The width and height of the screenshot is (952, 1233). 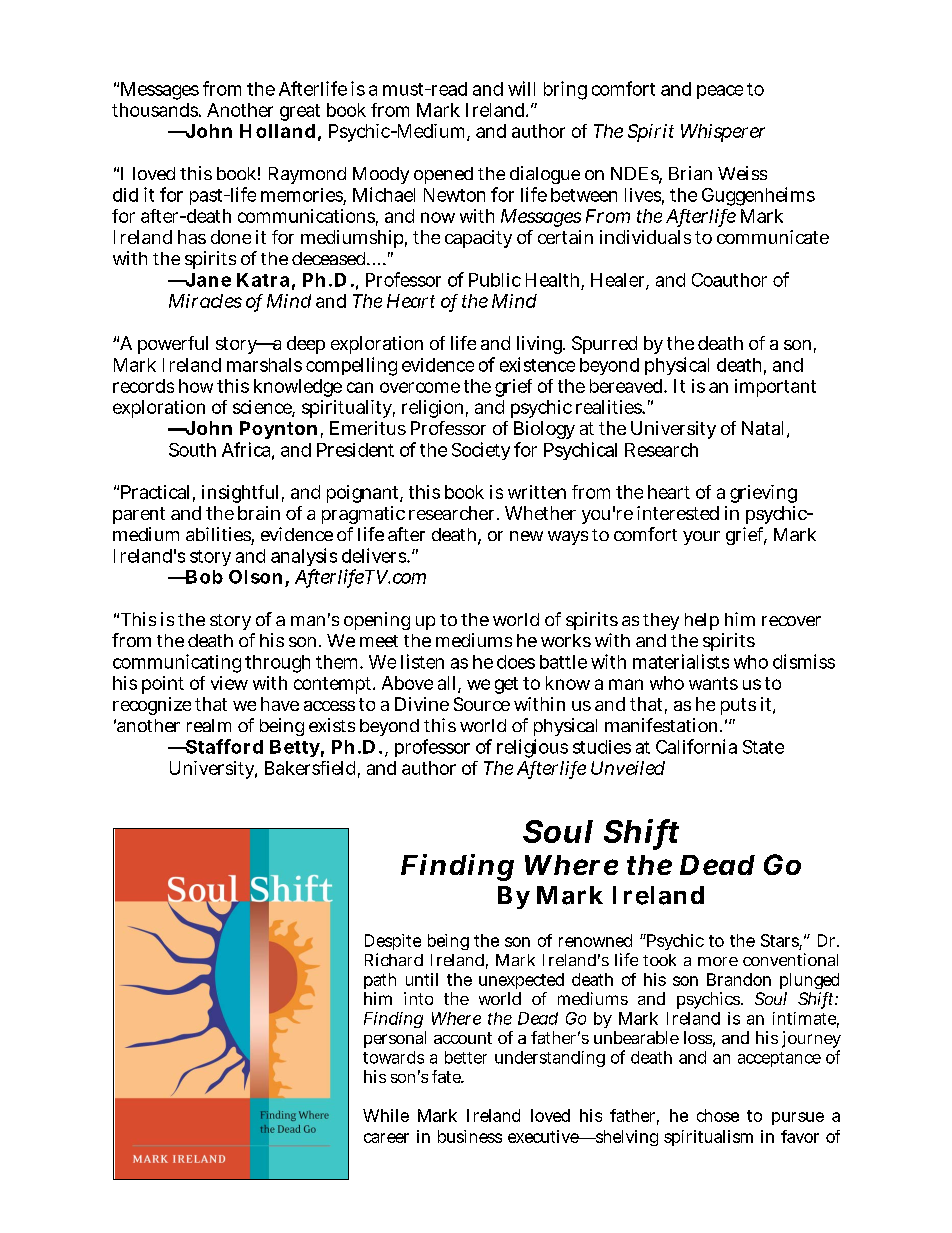 I want to click on business, so click(x=470, y=1136).
